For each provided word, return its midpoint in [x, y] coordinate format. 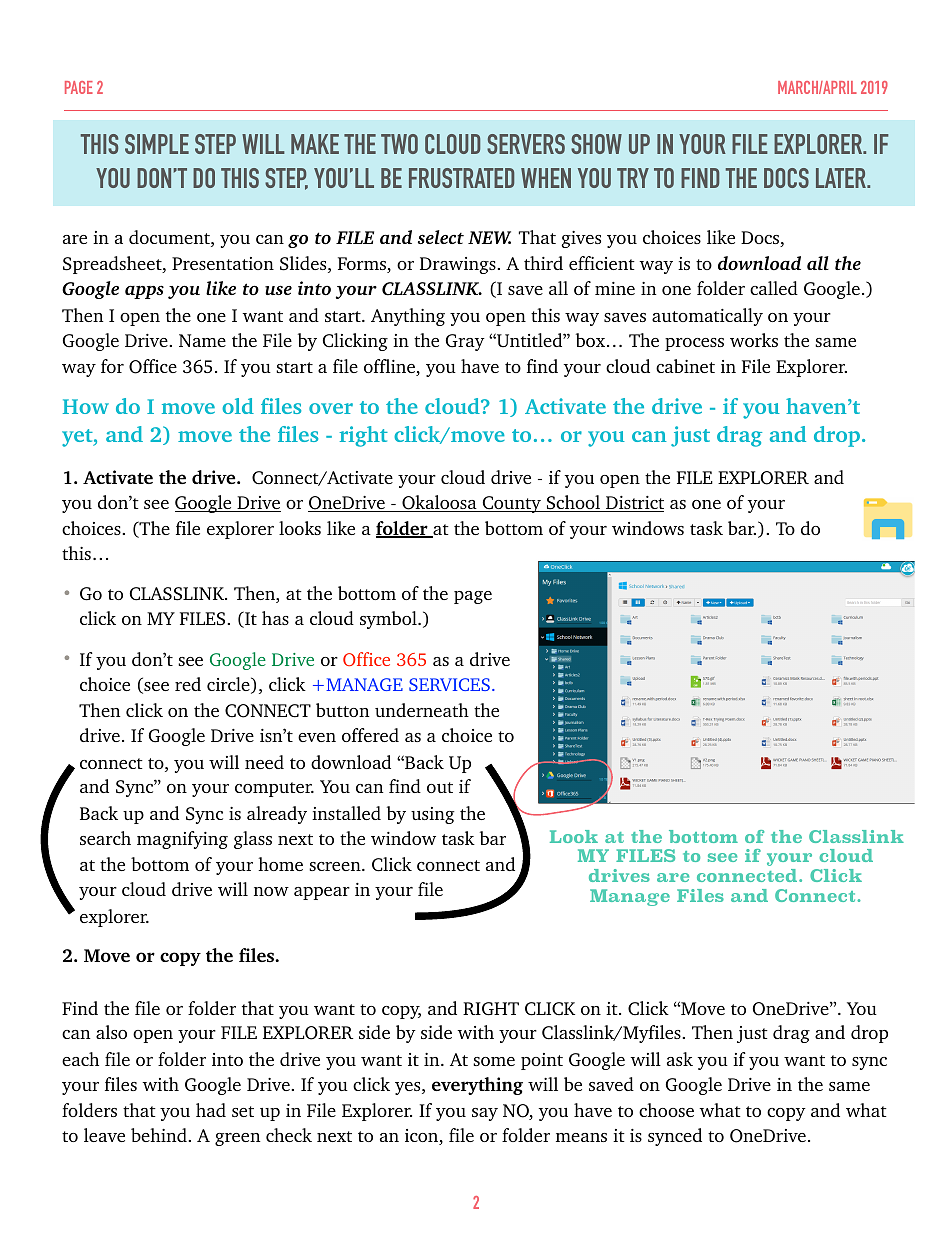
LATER [842, 178]
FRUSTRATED [461, 178]
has [275, 618]
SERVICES [449, 684]
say [485, 1114]
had [211, 1110]
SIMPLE [157, 144]
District [634, 504]
